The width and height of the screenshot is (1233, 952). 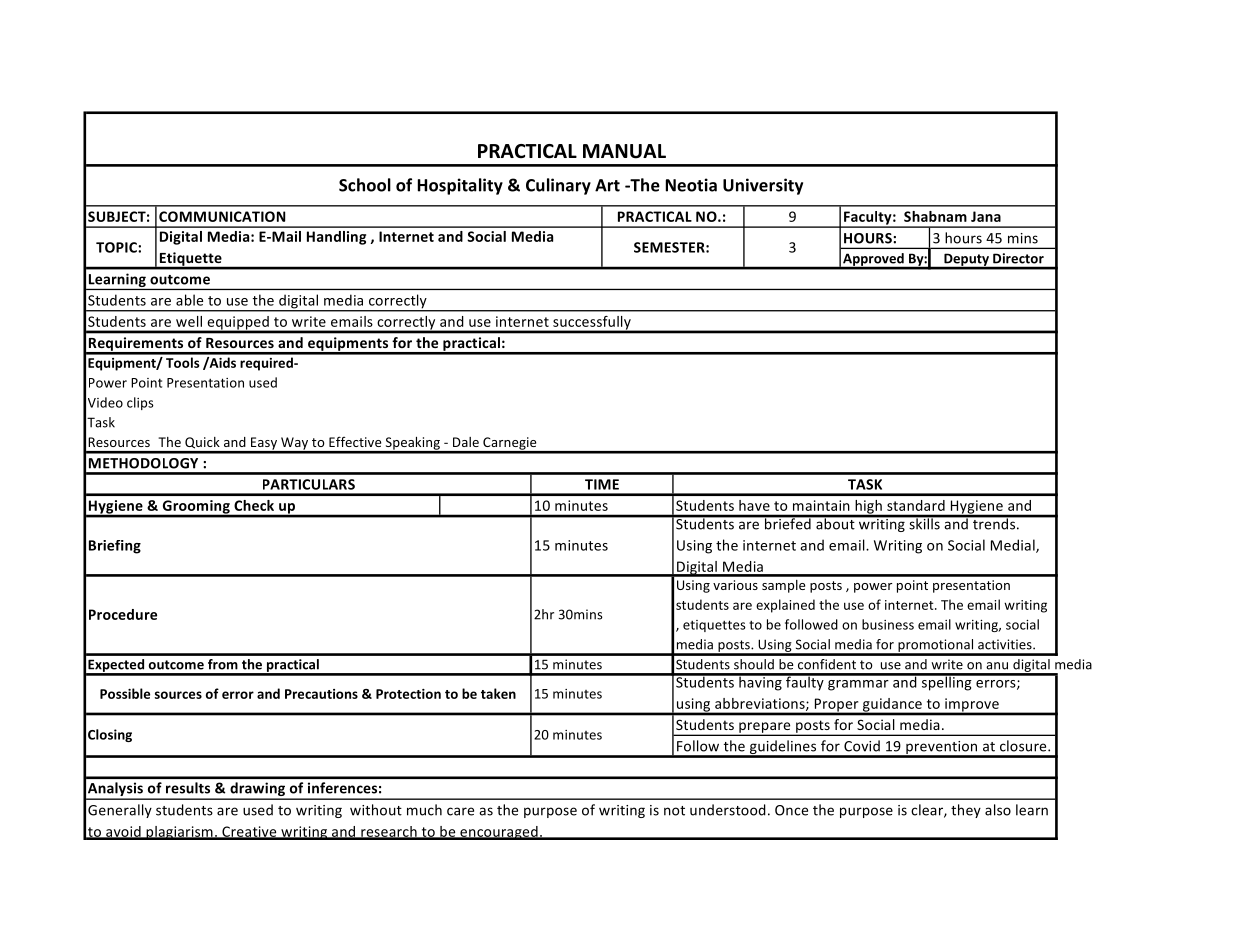 What do you see at coordinates (558, 186) in the screenshot?
I see `Culinary` at bounding box center [558, 186].
